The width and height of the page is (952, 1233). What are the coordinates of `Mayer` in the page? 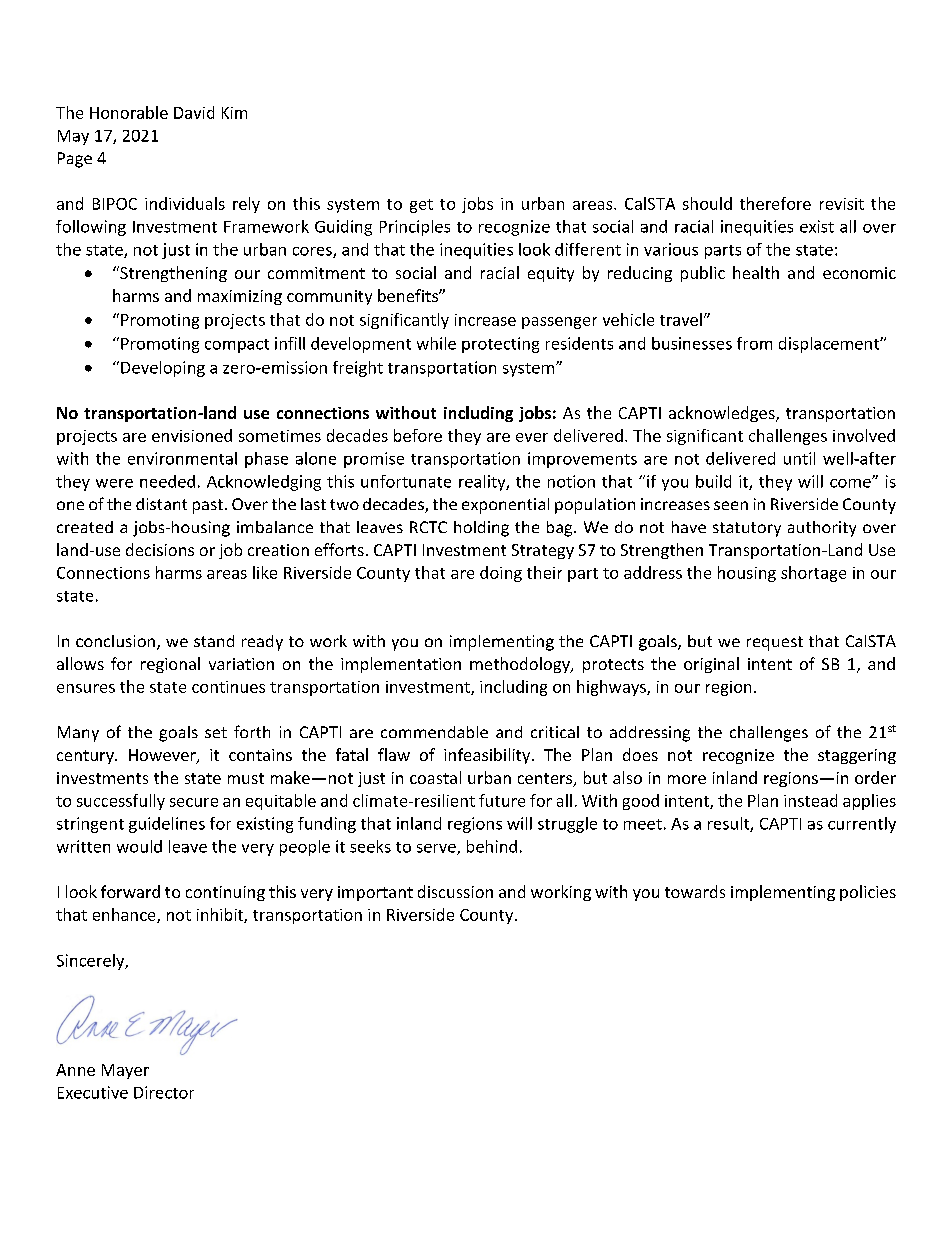 It's located at (125, 1071).
